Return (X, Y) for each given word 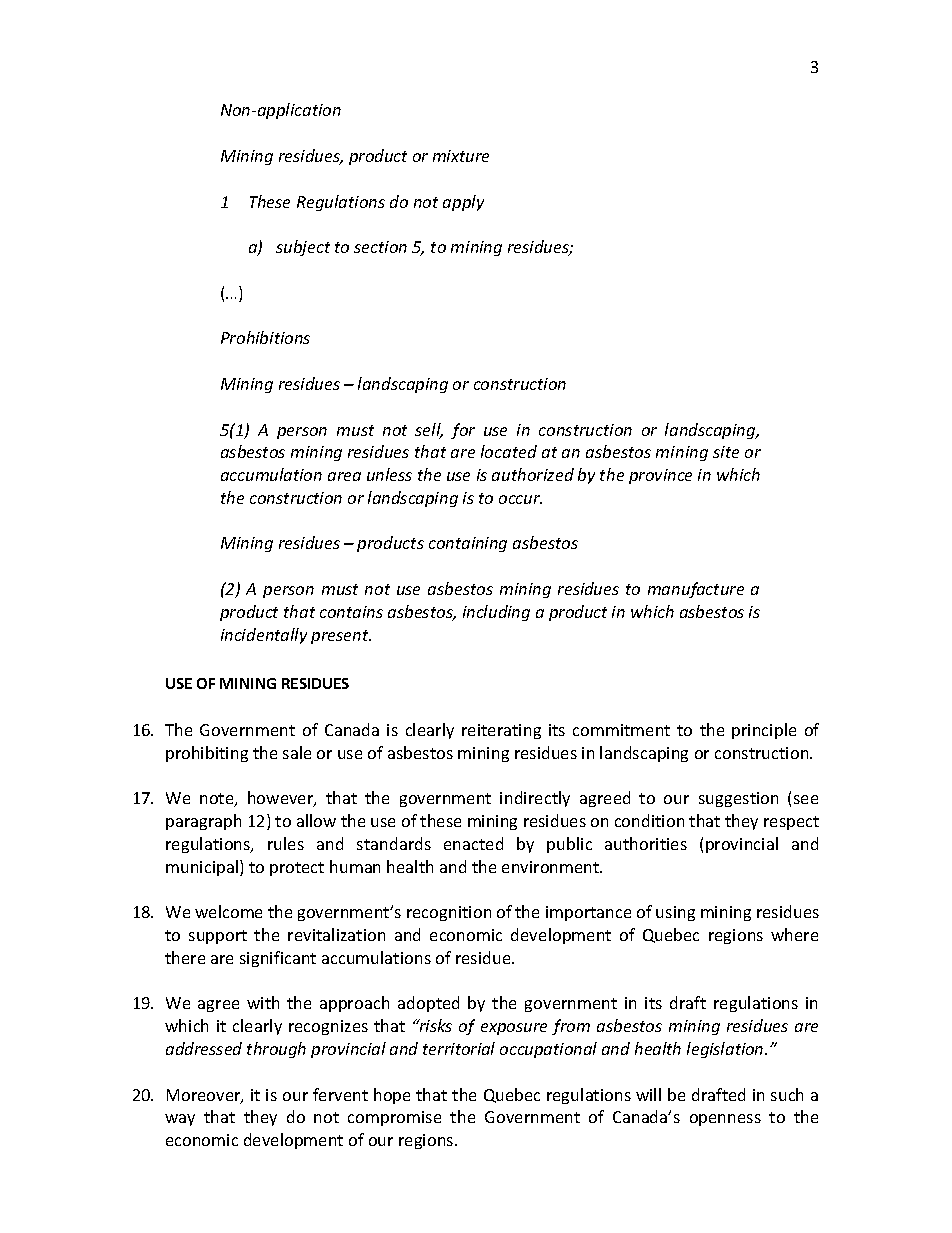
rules (286, 843)
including (496, 613)
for (463, 431)
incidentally (264, 636)
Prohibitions (265, 337)
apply (463, 203)
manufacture (696, 590)
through (276, 1050)
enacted (473, 843)
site (726, 452)
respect (791, 823)
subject (303, 248)
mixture (461, 156)
